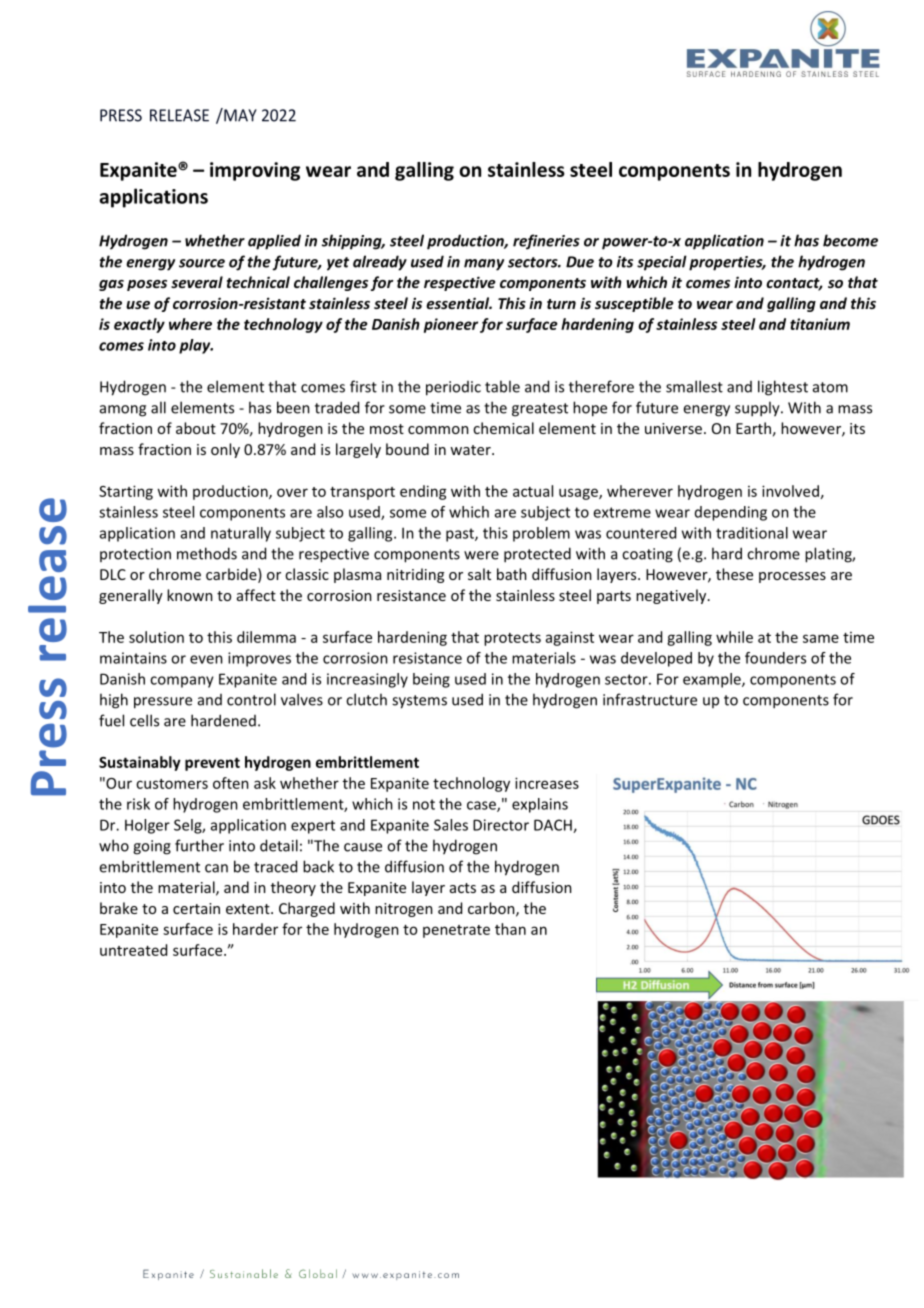  I want to click on methods, so click(207, 553).
